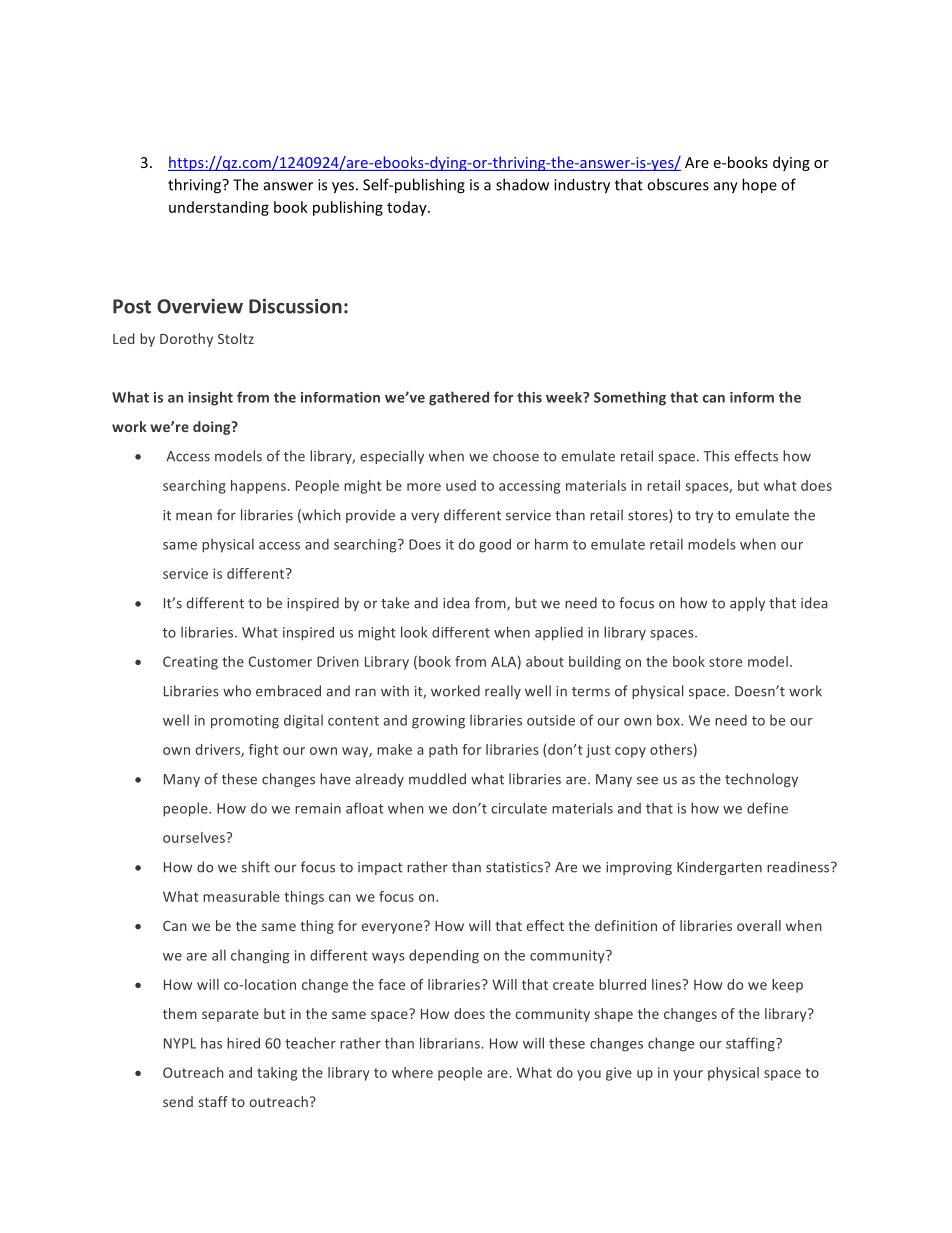 The width and height of the screenshot is (952, 1233). I want to click on good, so click(495, 545).
